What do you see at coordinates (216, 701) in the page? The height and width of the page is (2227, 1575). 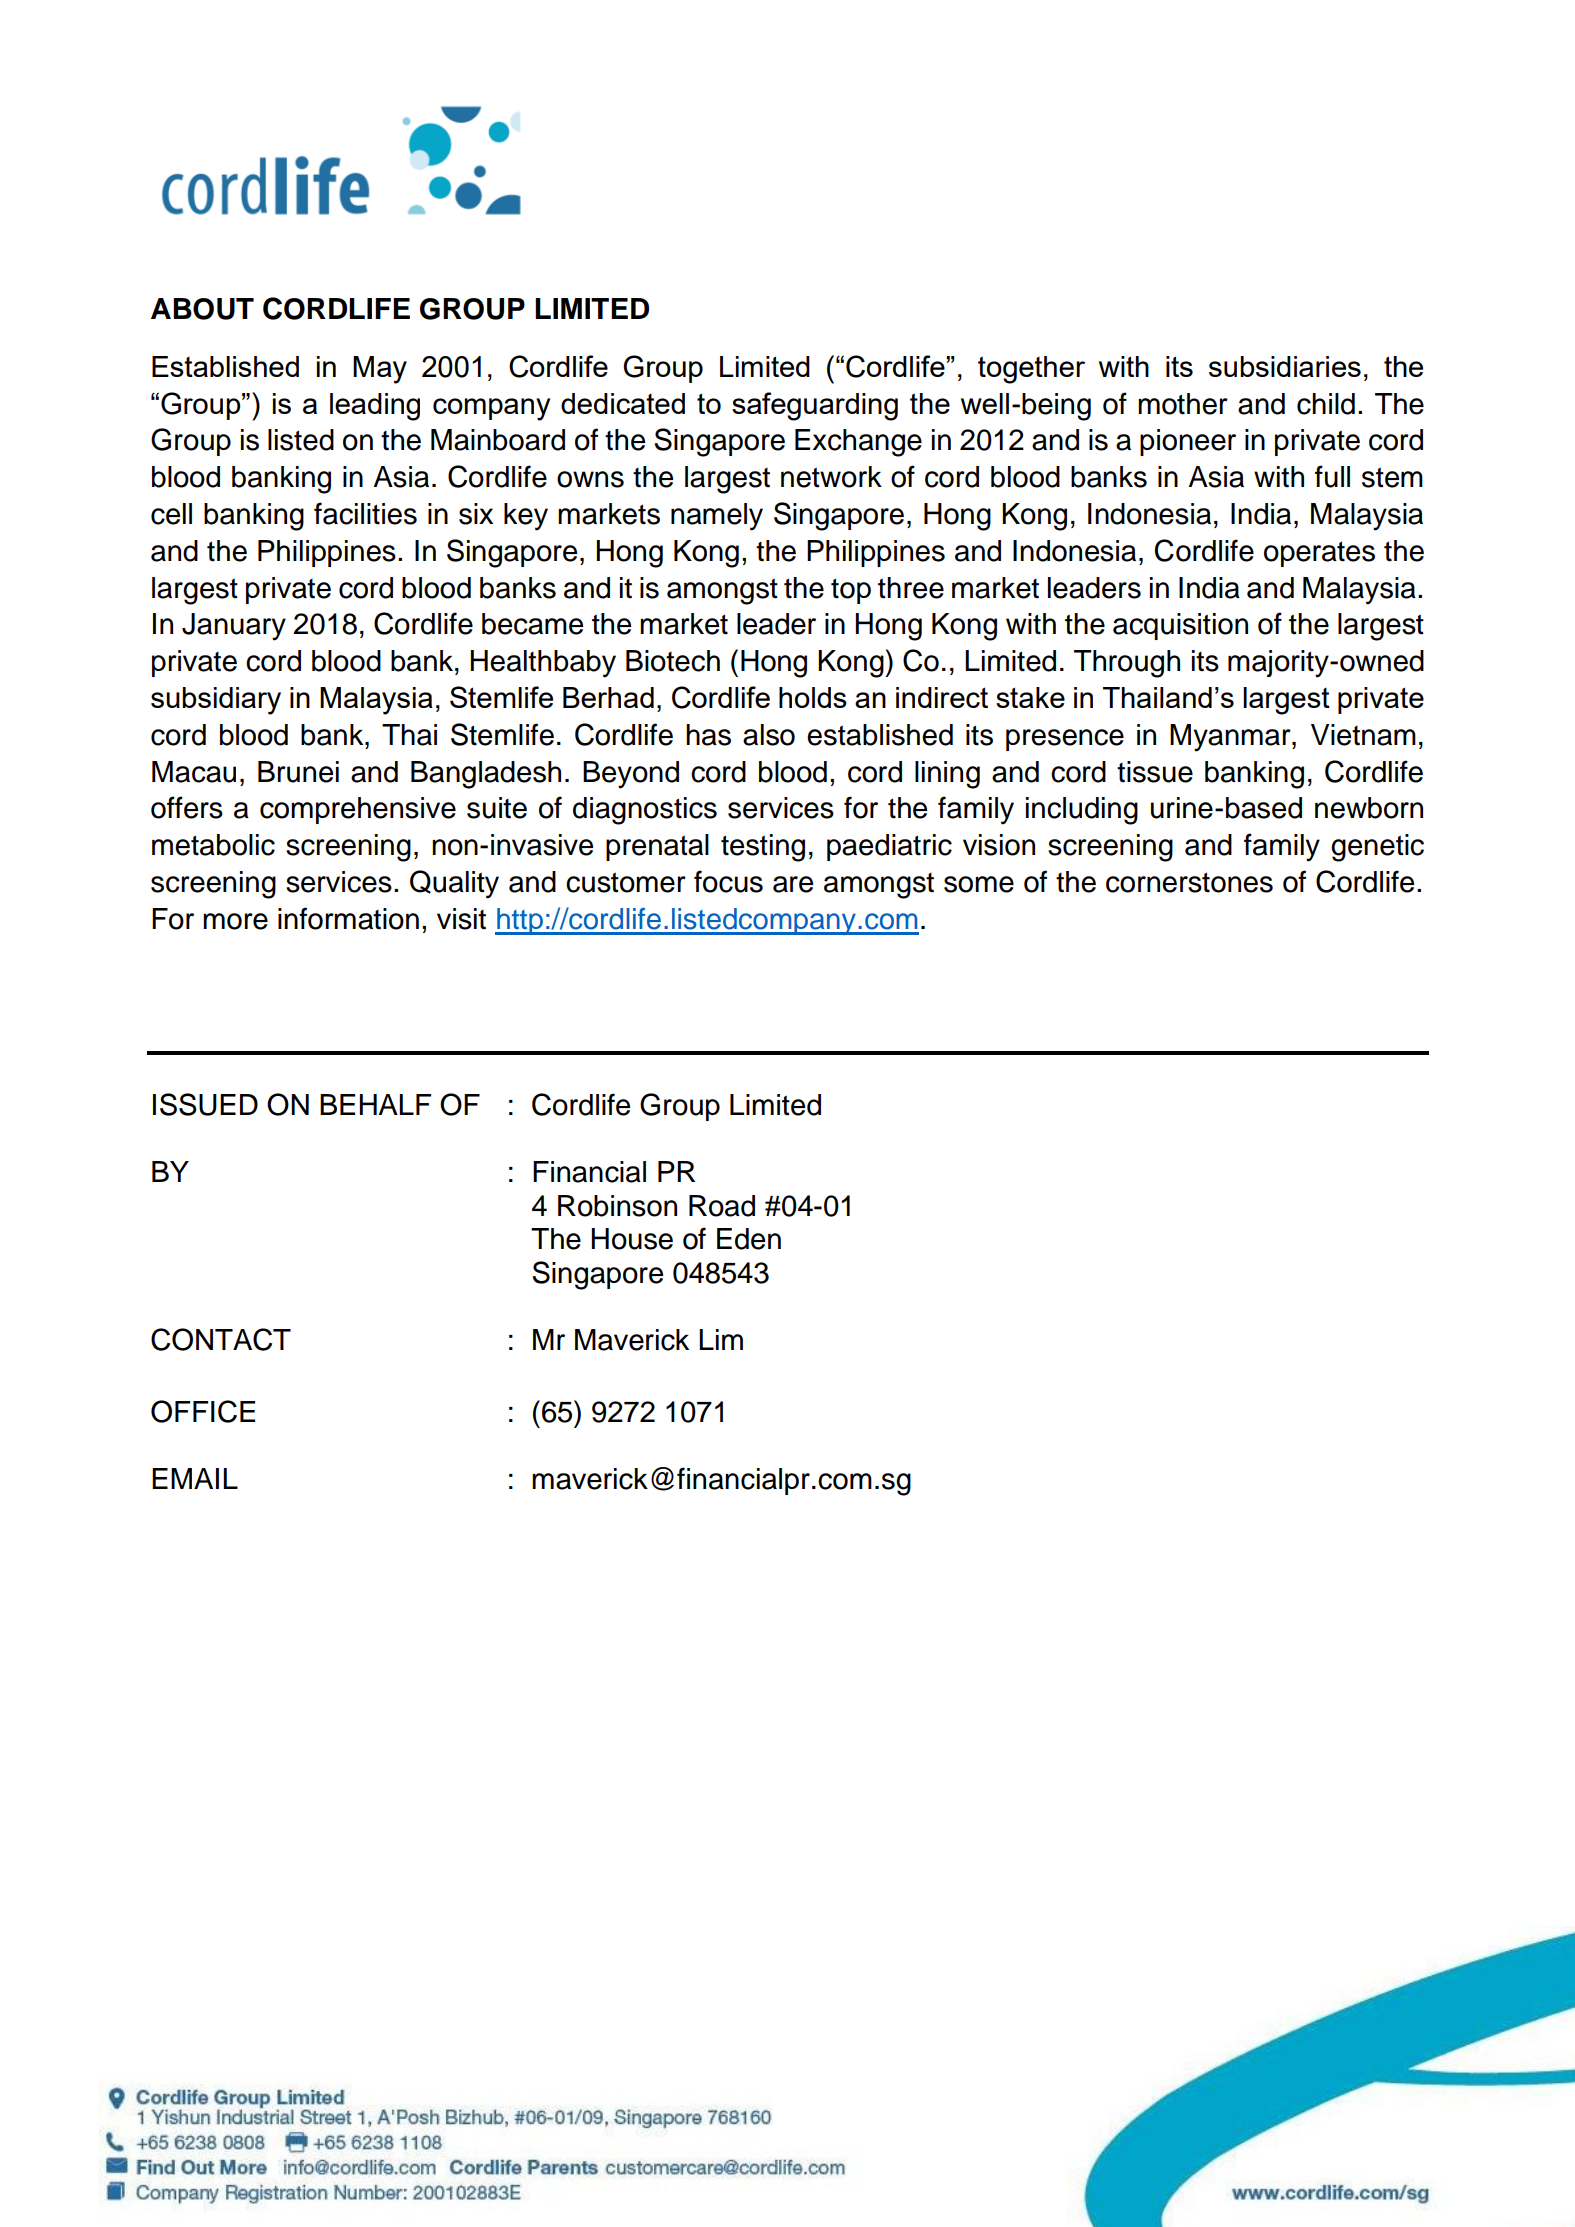 I see `subsidiary` at bounding box center [216, 701].
